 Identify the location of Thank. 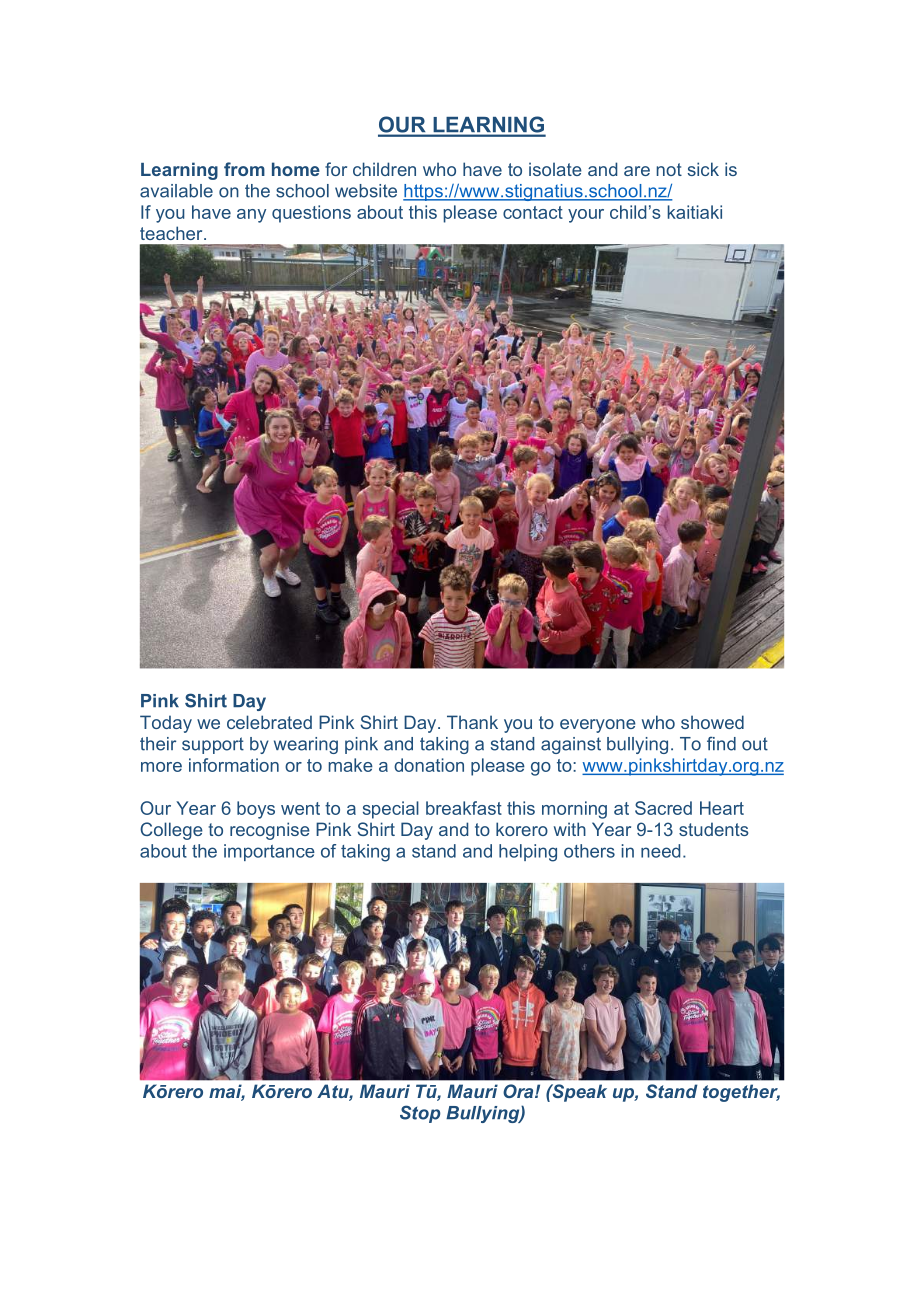
(472, 722).
